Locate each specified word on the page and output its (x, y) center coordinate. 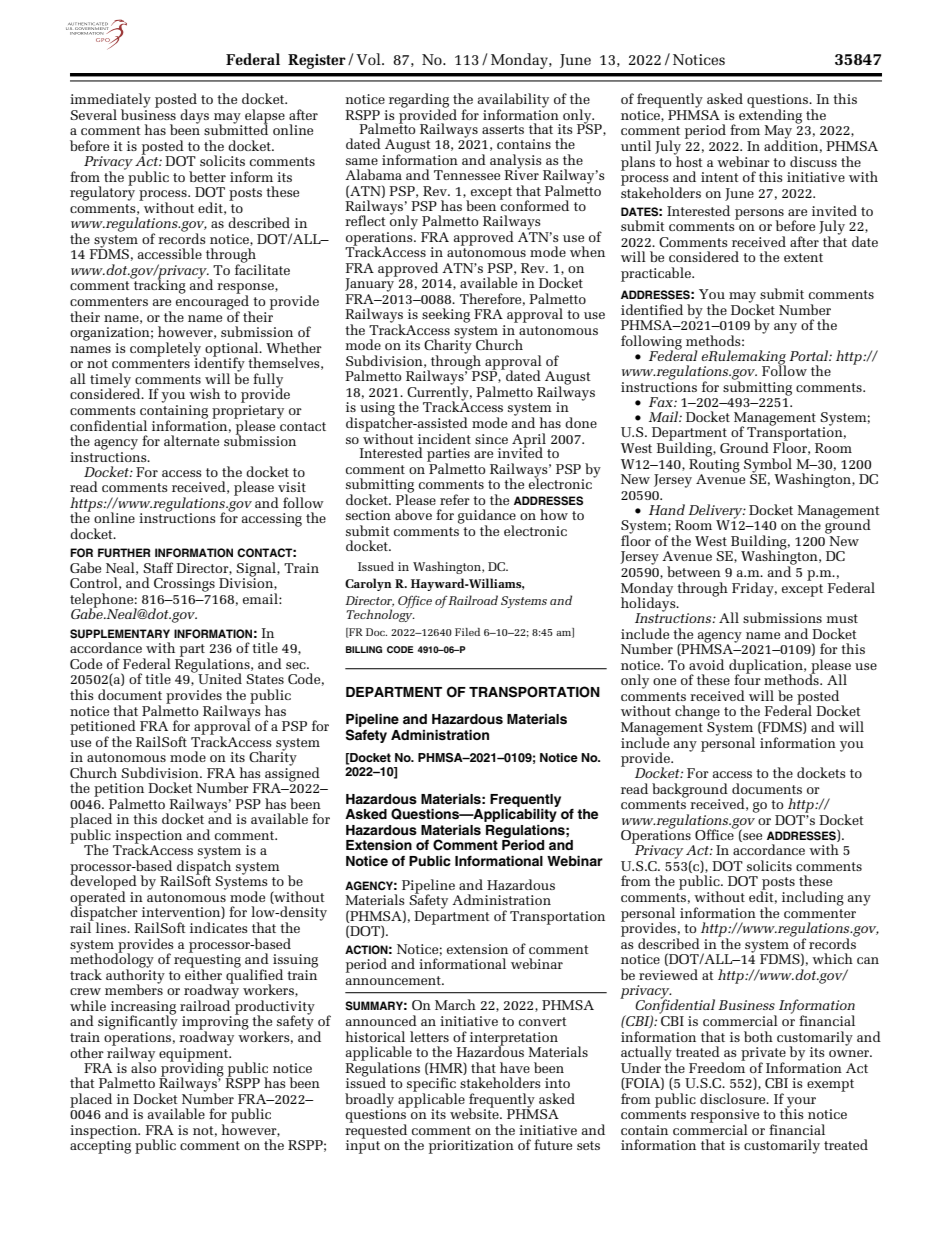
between (694, 571)
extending (770, 116)
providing (192, 1069)
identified (652, 309)
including (813, 898)
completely (165, 350)
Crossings (184, 585)
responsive (724, 1117)
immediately (110, 101)
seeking (446, 315)
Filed (467, 632)
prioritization (471, 1147)
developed (103, 882)
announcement (394, 980)
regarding (419, 101)
